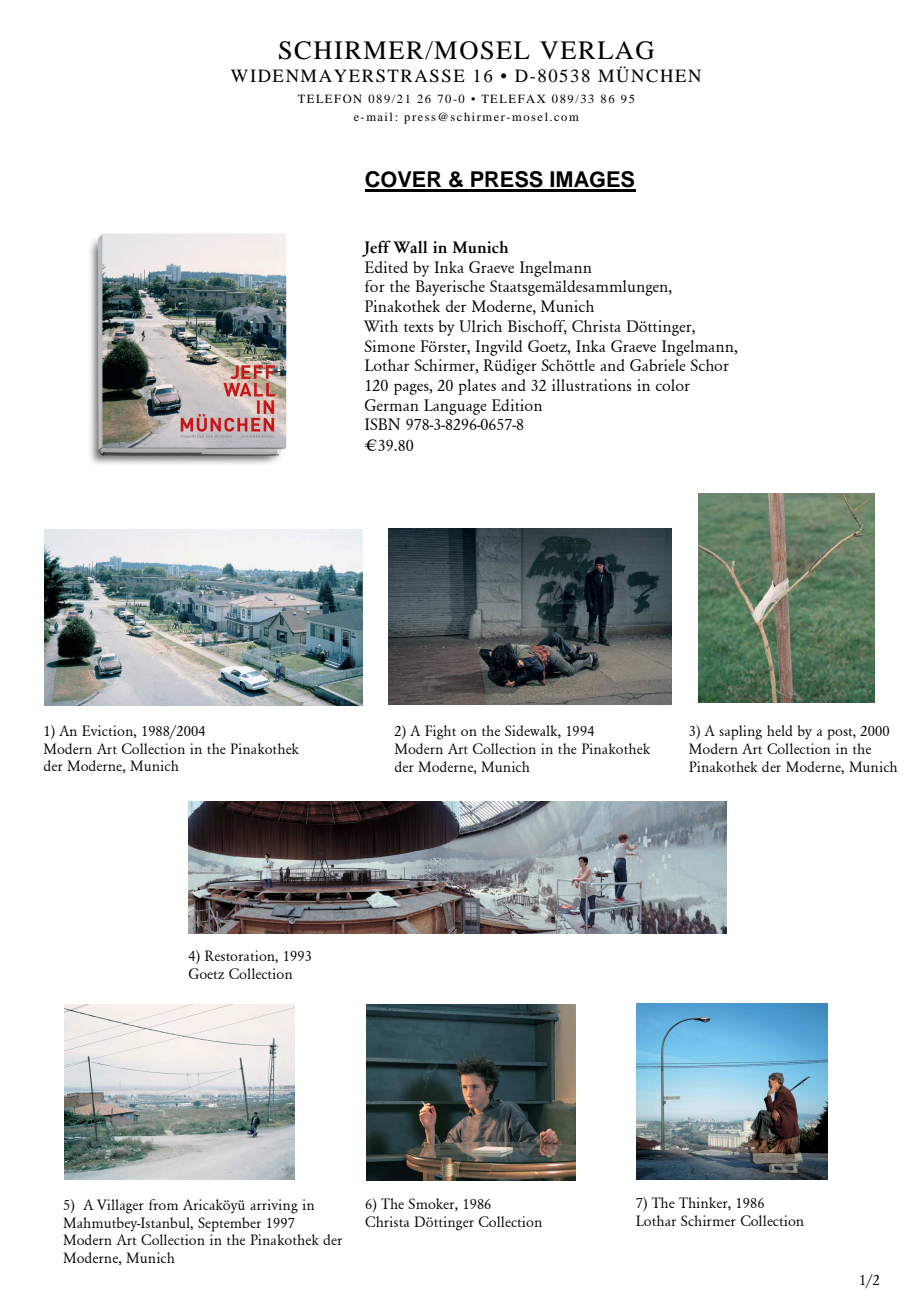 The width and height of the image is (924, 1308). What do you see at coordinates (382, 424) in the image?
I see `ISBN` at bounding box center [382, 424].
